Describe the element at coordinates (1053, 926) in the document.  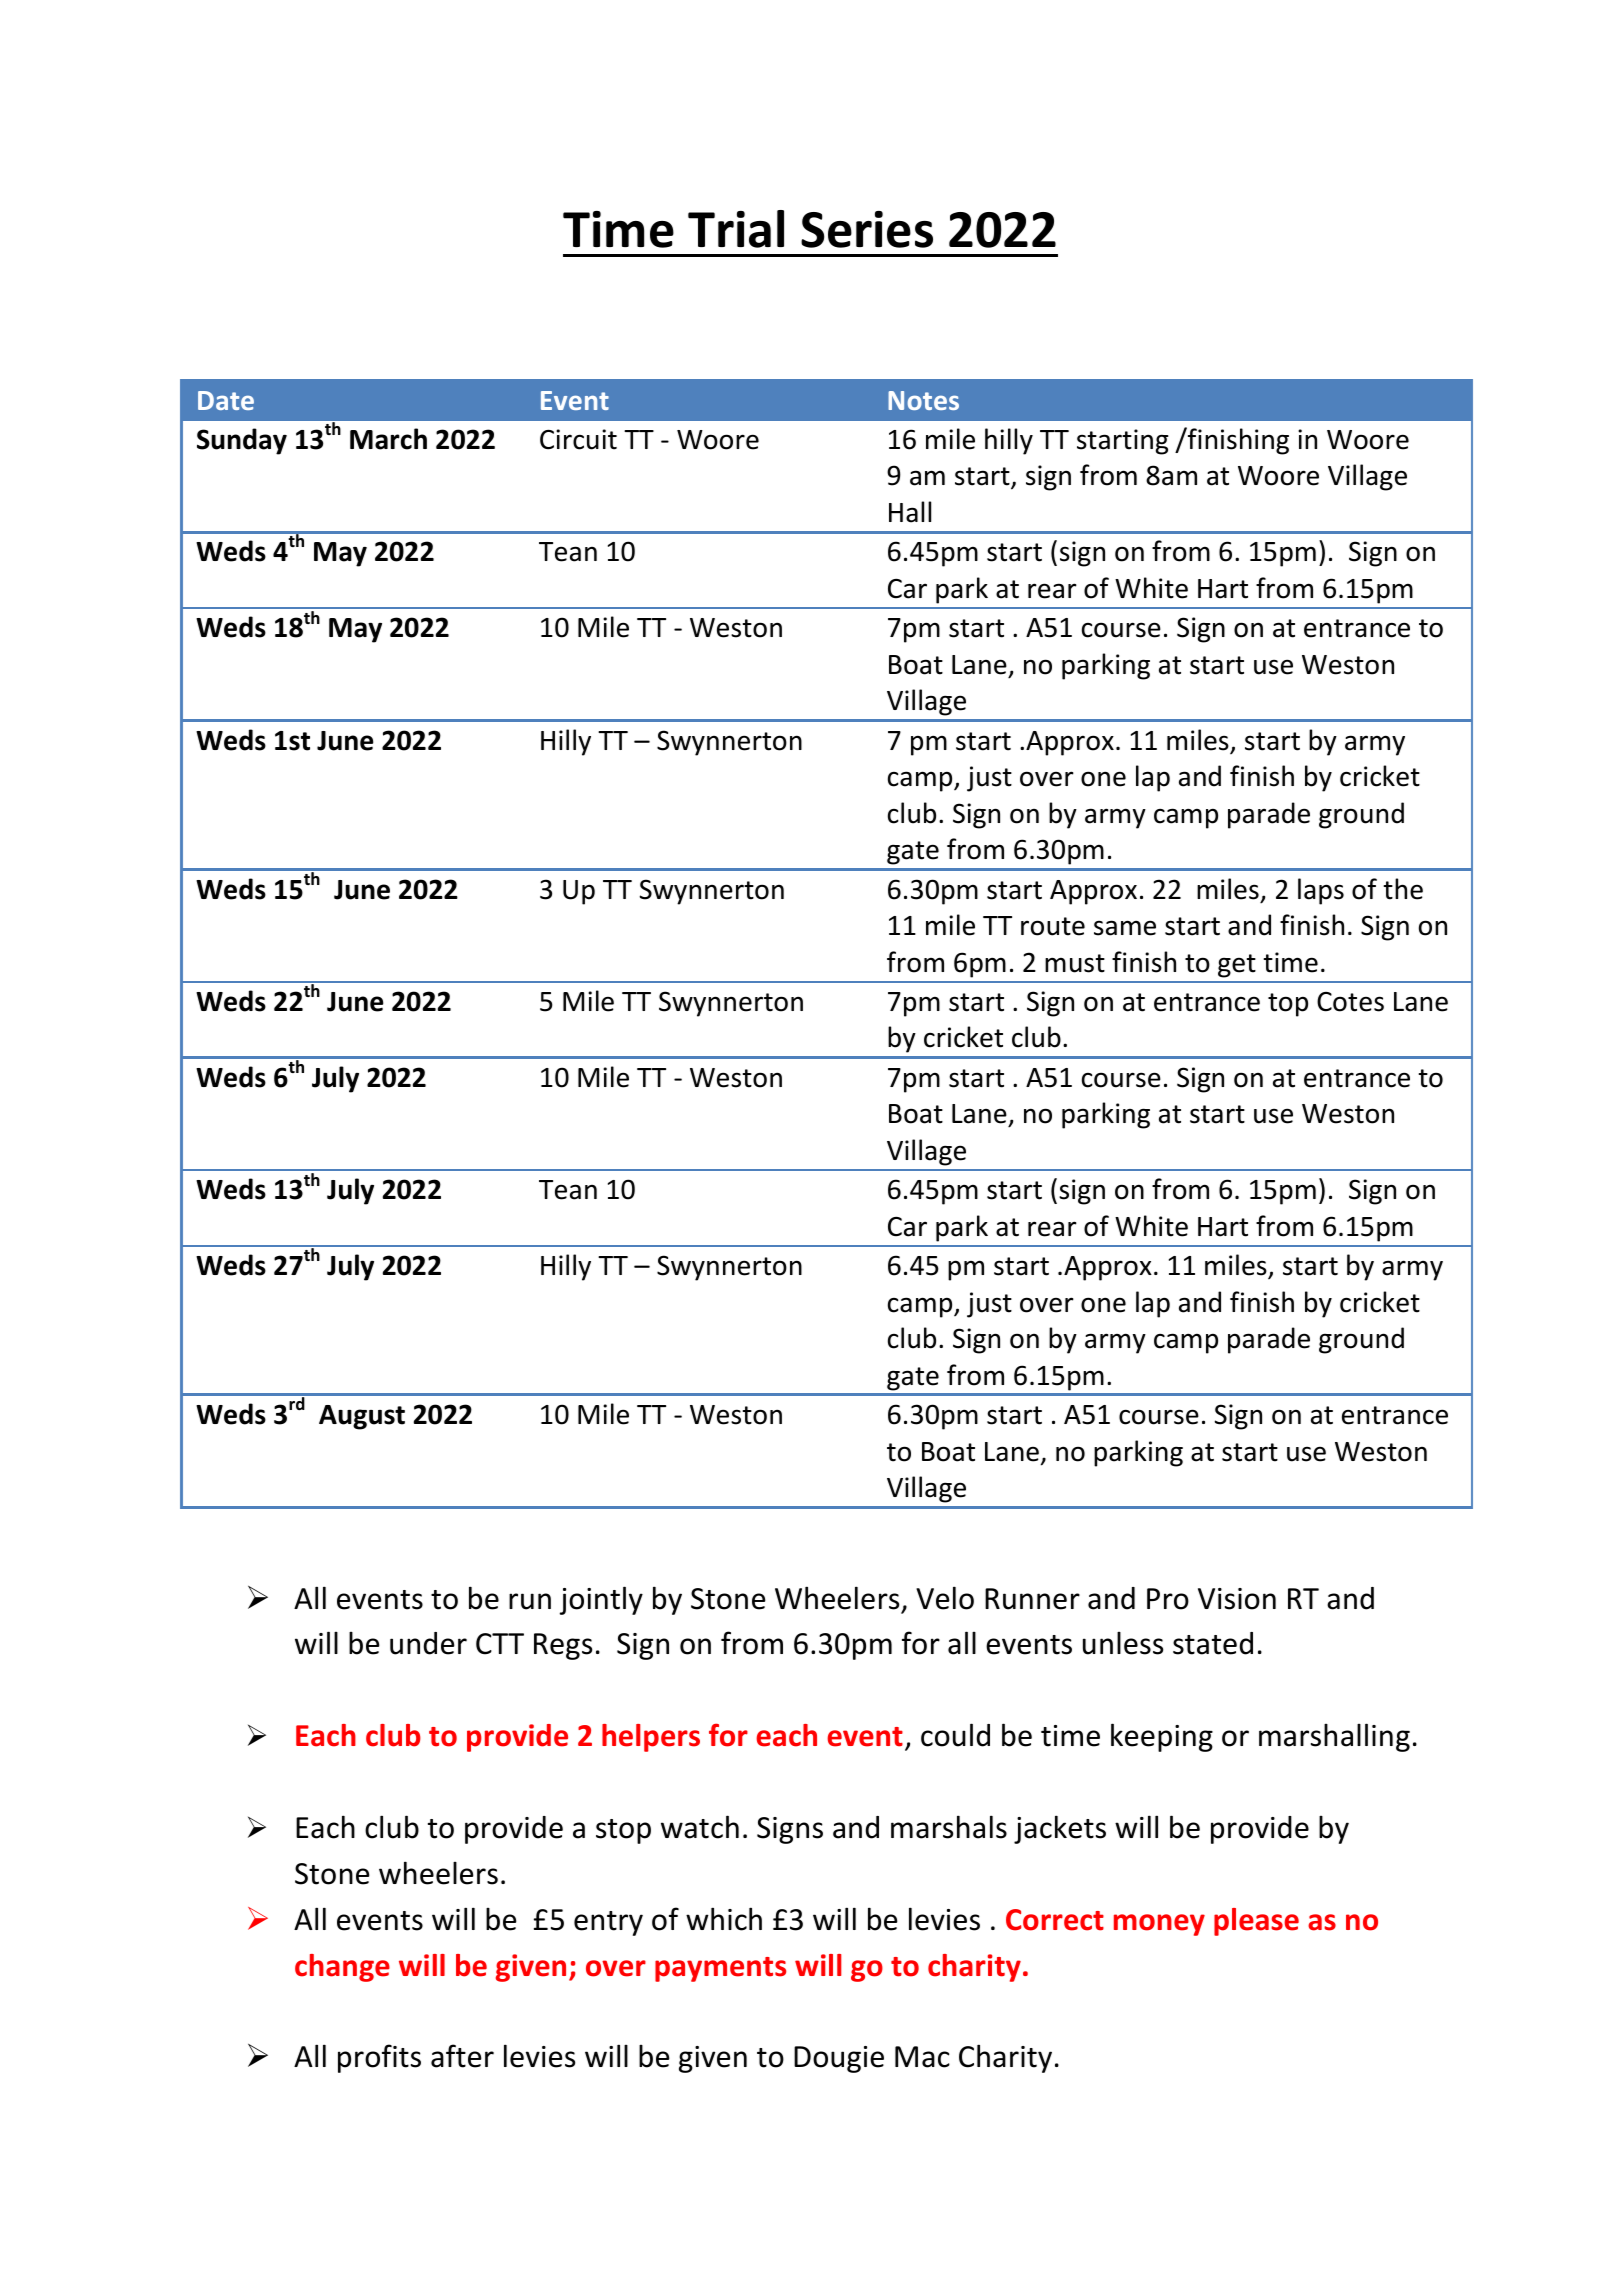
I see `route` at that location.
